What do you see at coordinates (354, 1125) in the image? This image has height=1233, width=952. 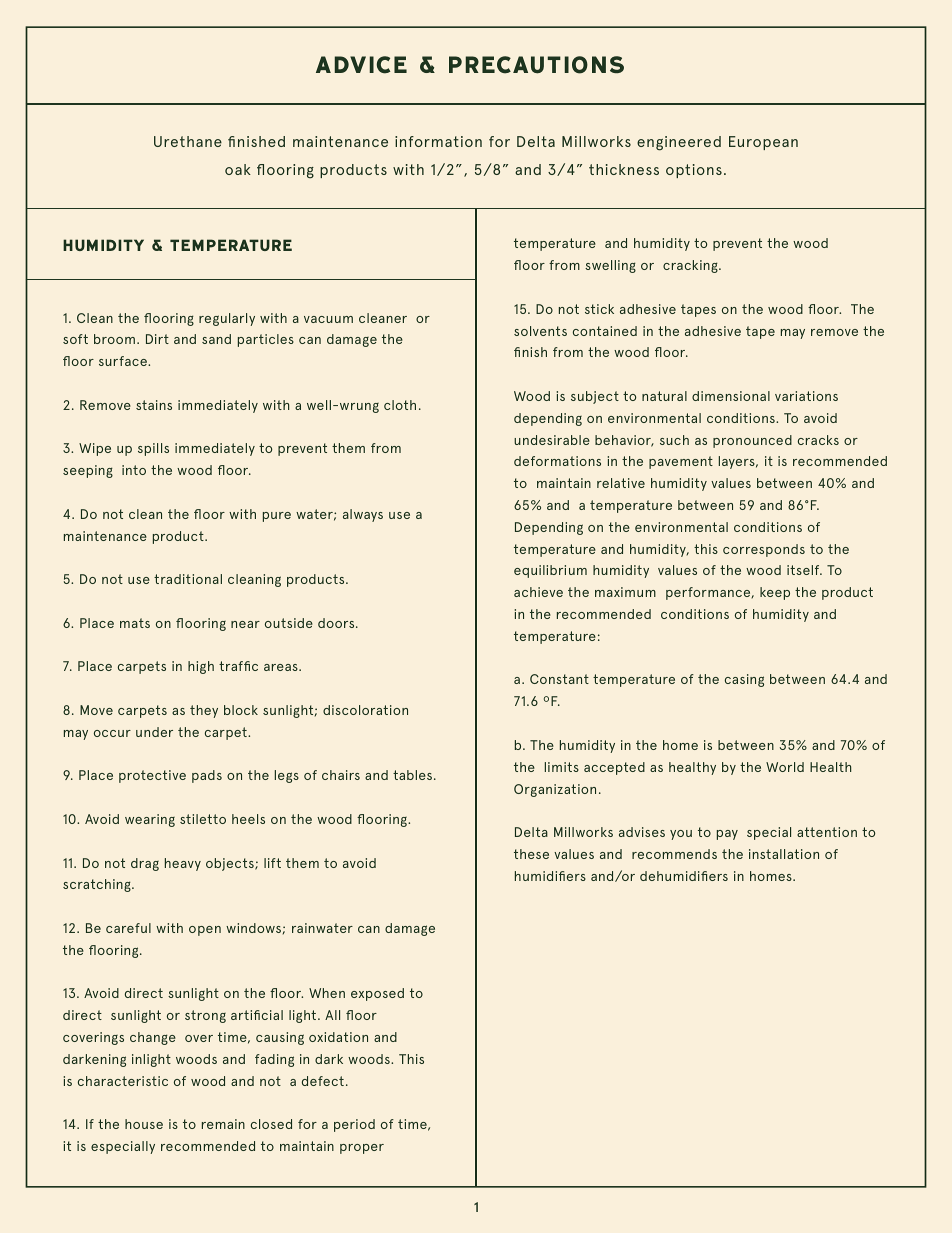 I see `period` at bounding box center [354, 1125].
